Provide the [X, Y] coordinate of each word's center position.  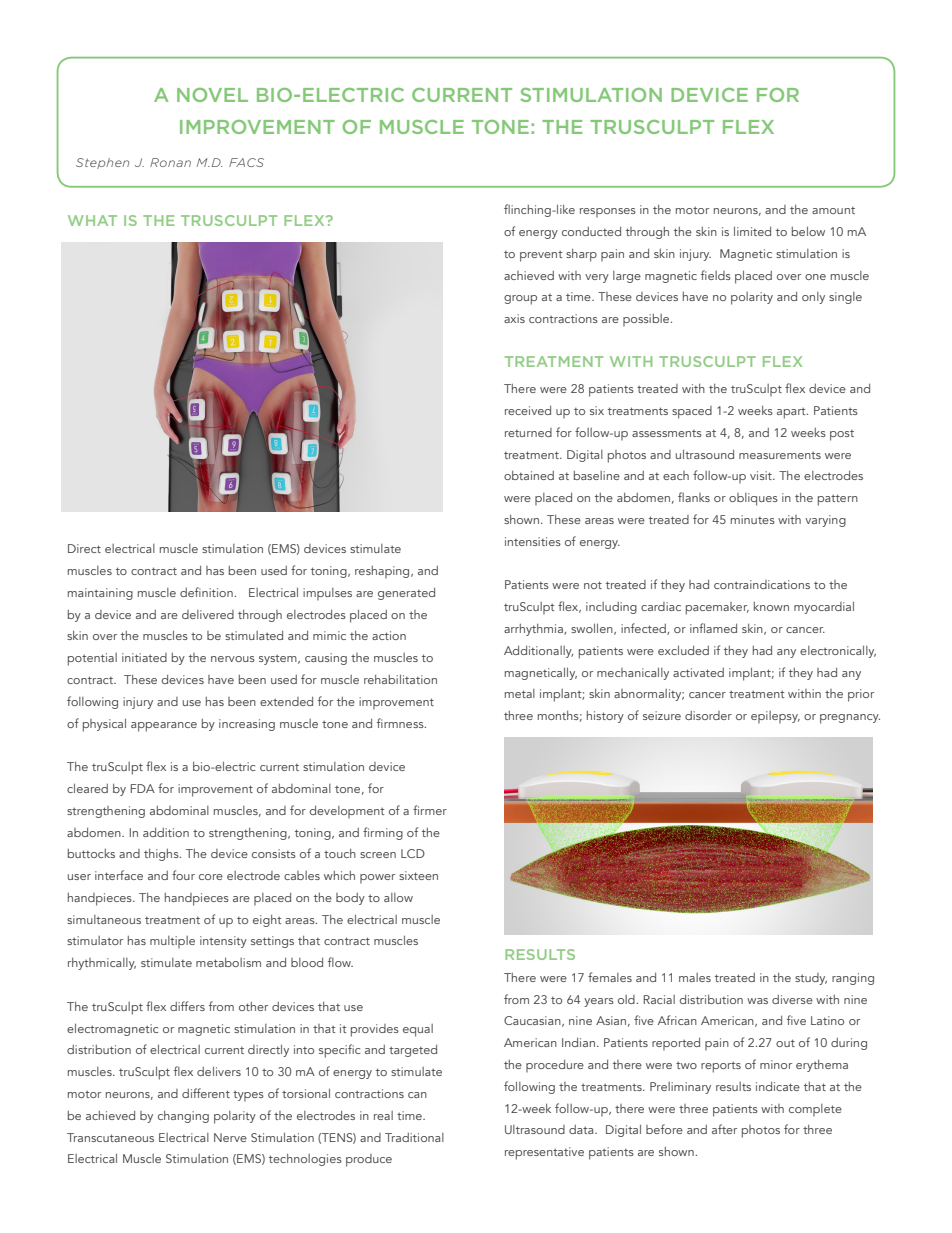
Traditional [414, 1137]
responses [608, 212]
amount [833, 210]
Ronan [170, 162]
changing [183, 1117]
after [724, 1129]
